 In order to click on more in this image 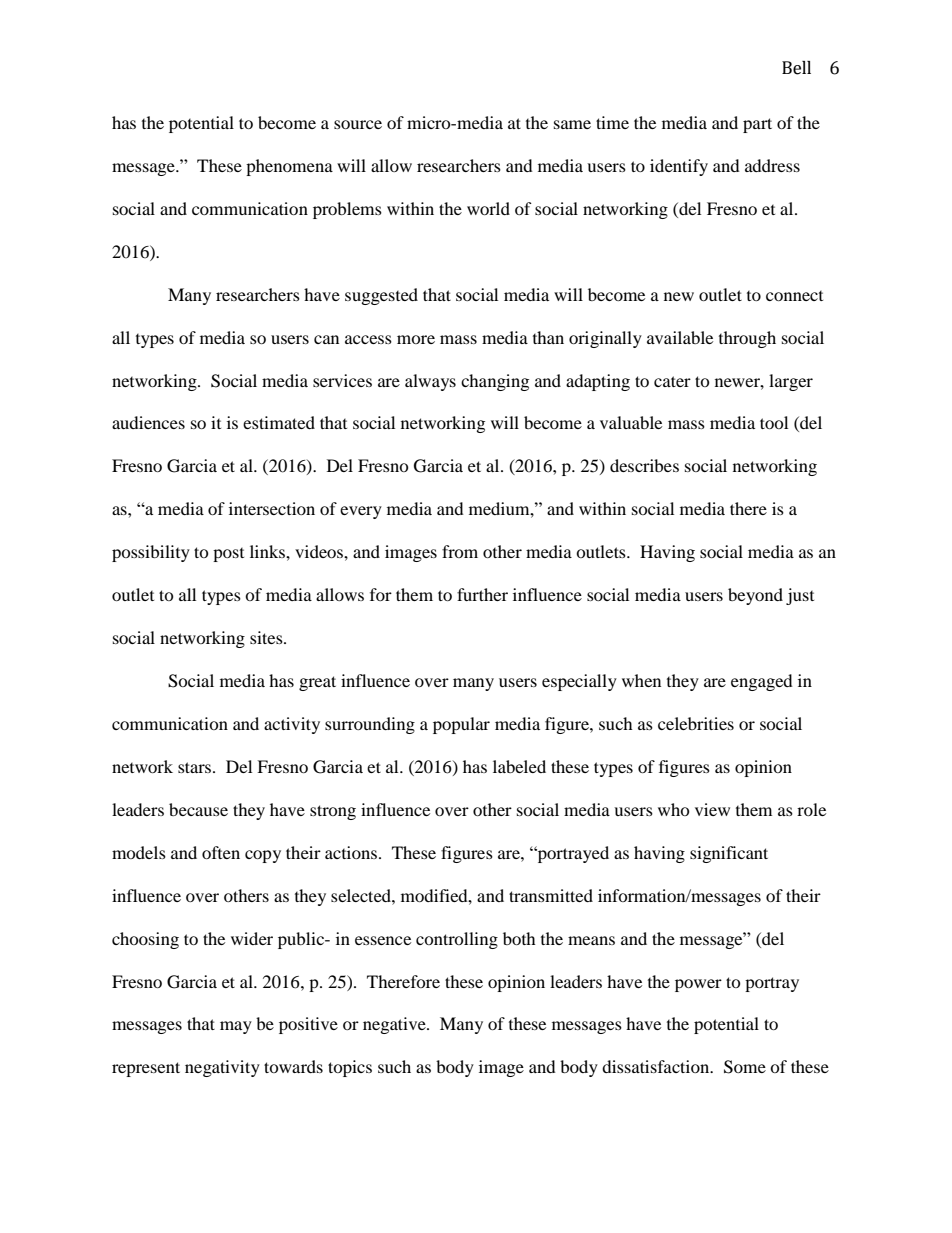, I will do `click(416, 339)`.
